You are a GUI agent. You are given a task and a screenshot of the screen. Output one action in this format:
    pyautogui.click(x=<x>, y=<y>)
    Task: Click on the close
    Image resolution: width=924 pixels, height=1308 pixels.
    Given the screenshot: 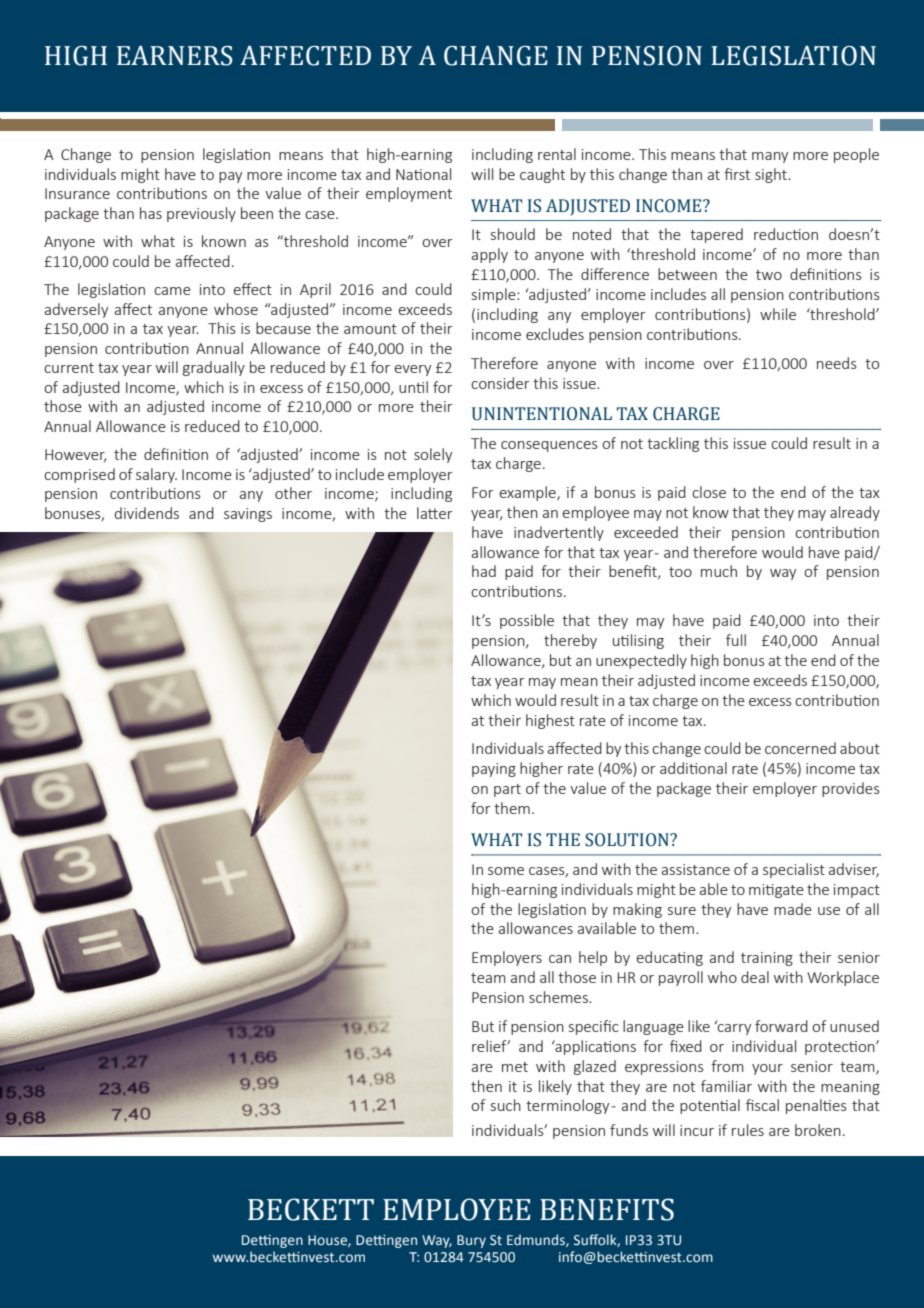 What is the action you would take?
    pyautogui.click(x=709, y=492)
